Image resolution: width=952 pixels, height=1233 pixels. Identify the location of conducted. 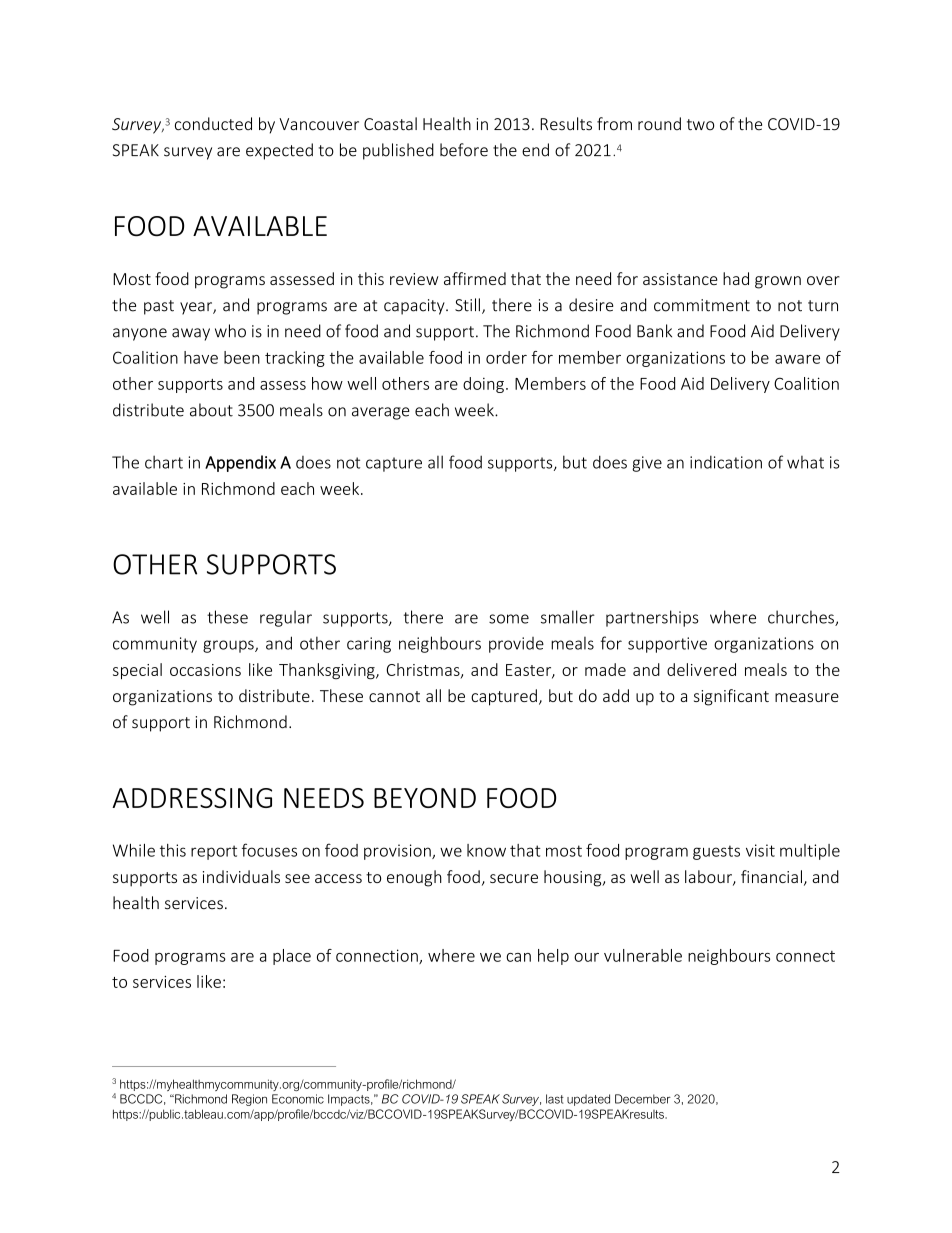
(213, 124).
